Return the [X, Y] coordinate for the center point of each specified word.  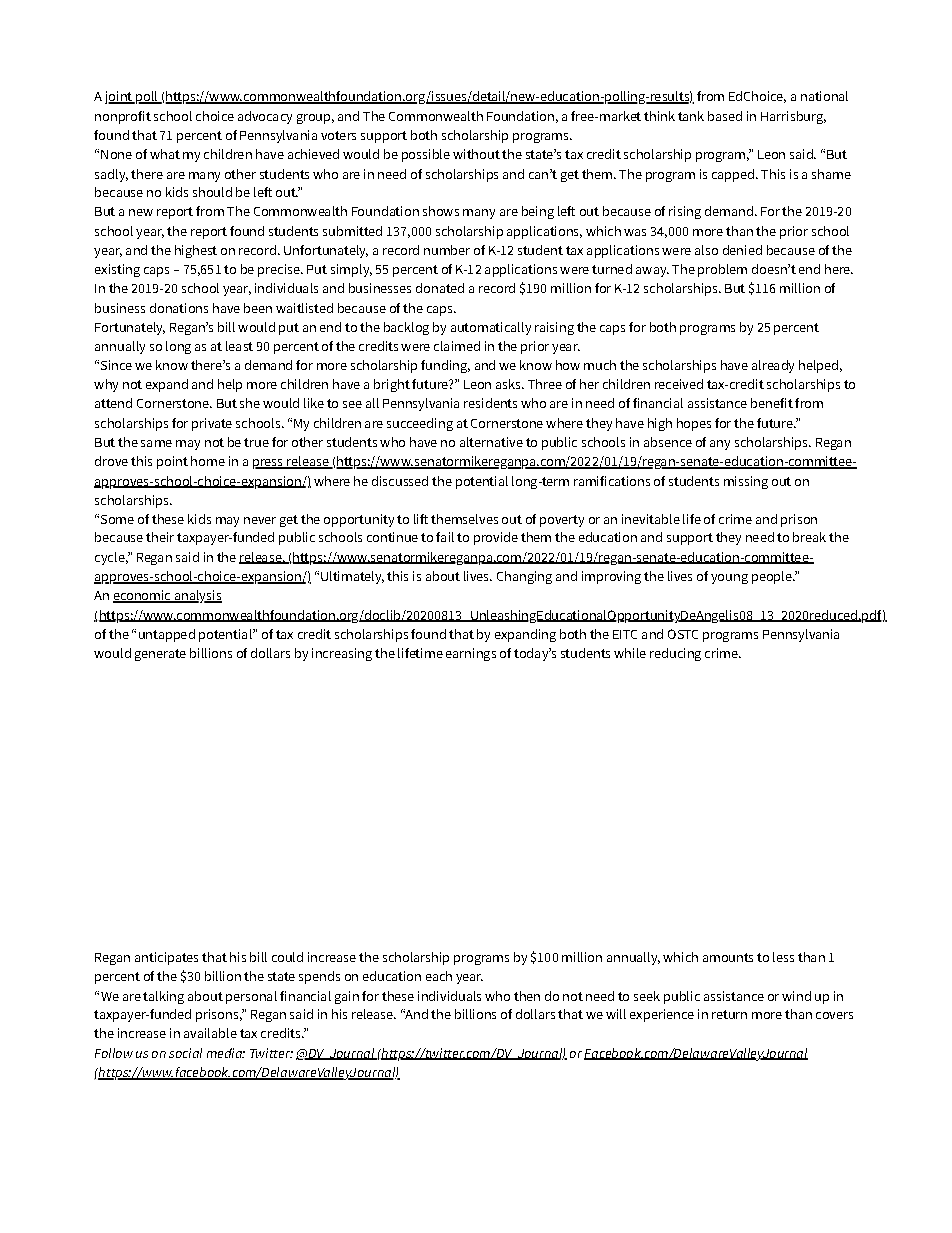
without [476, 154]
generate [160, 655]
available [210, 1033]
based [725, 116]
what [165, 154]
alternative [491, 442]
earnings [471, 654]
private [212, 424]
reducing [675, 654]
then [527, 996]
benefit [772, 403]
